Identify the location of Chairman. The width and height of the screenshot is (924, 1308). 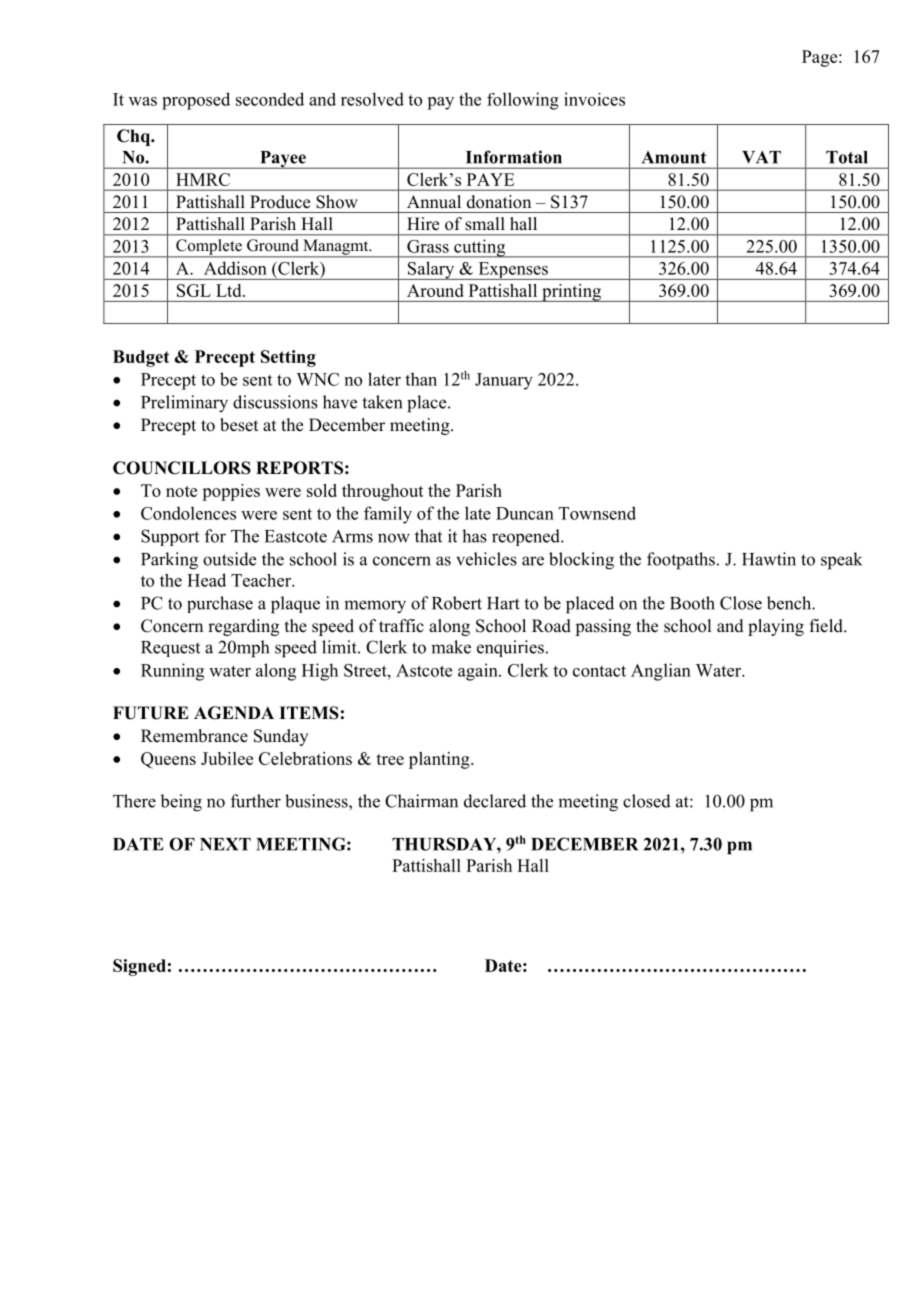
(421, 801).
